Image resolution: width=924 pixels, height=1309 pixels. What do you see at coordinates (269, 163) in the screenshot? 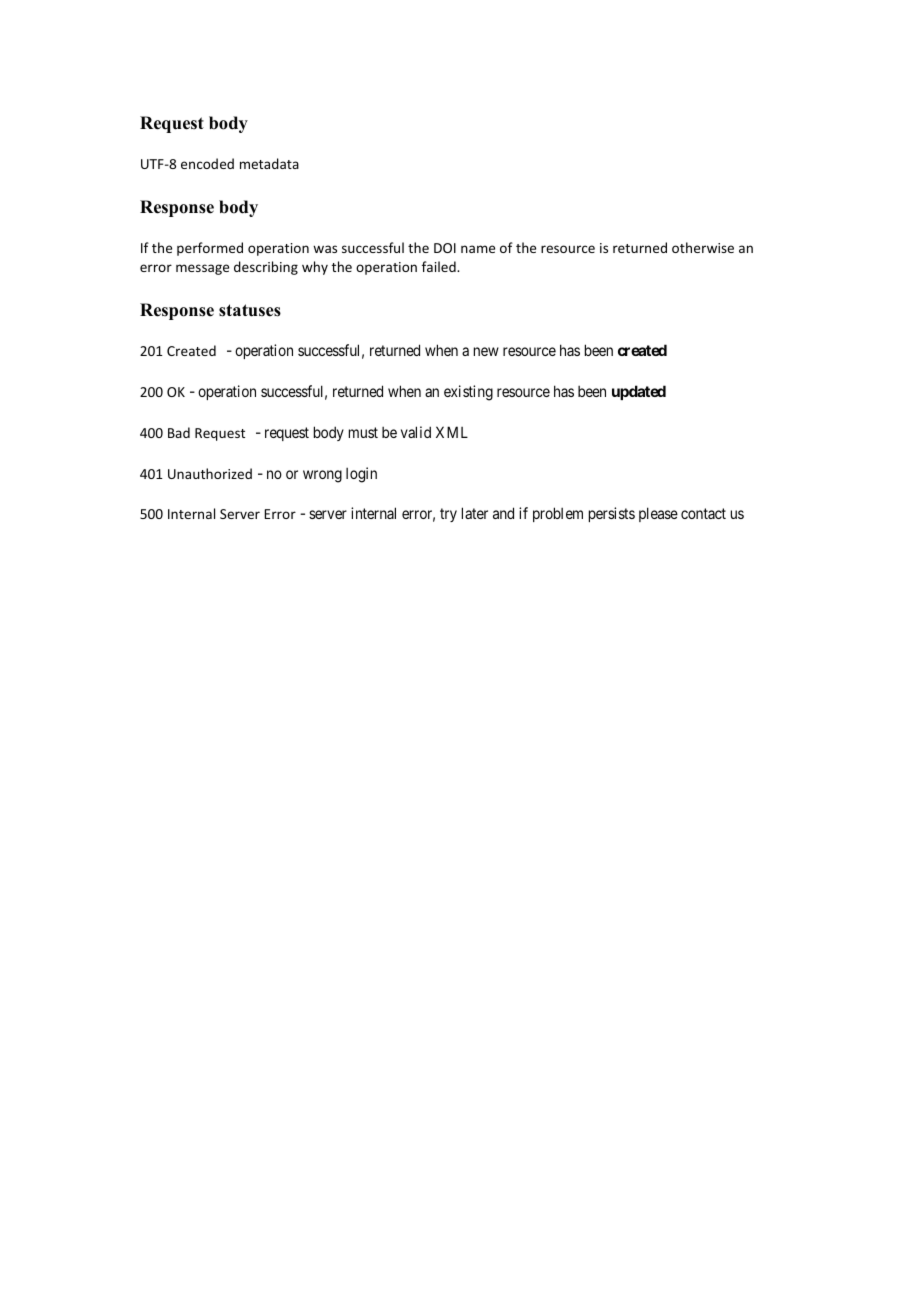
I see `metadata` at bounding box center [269, 163].
